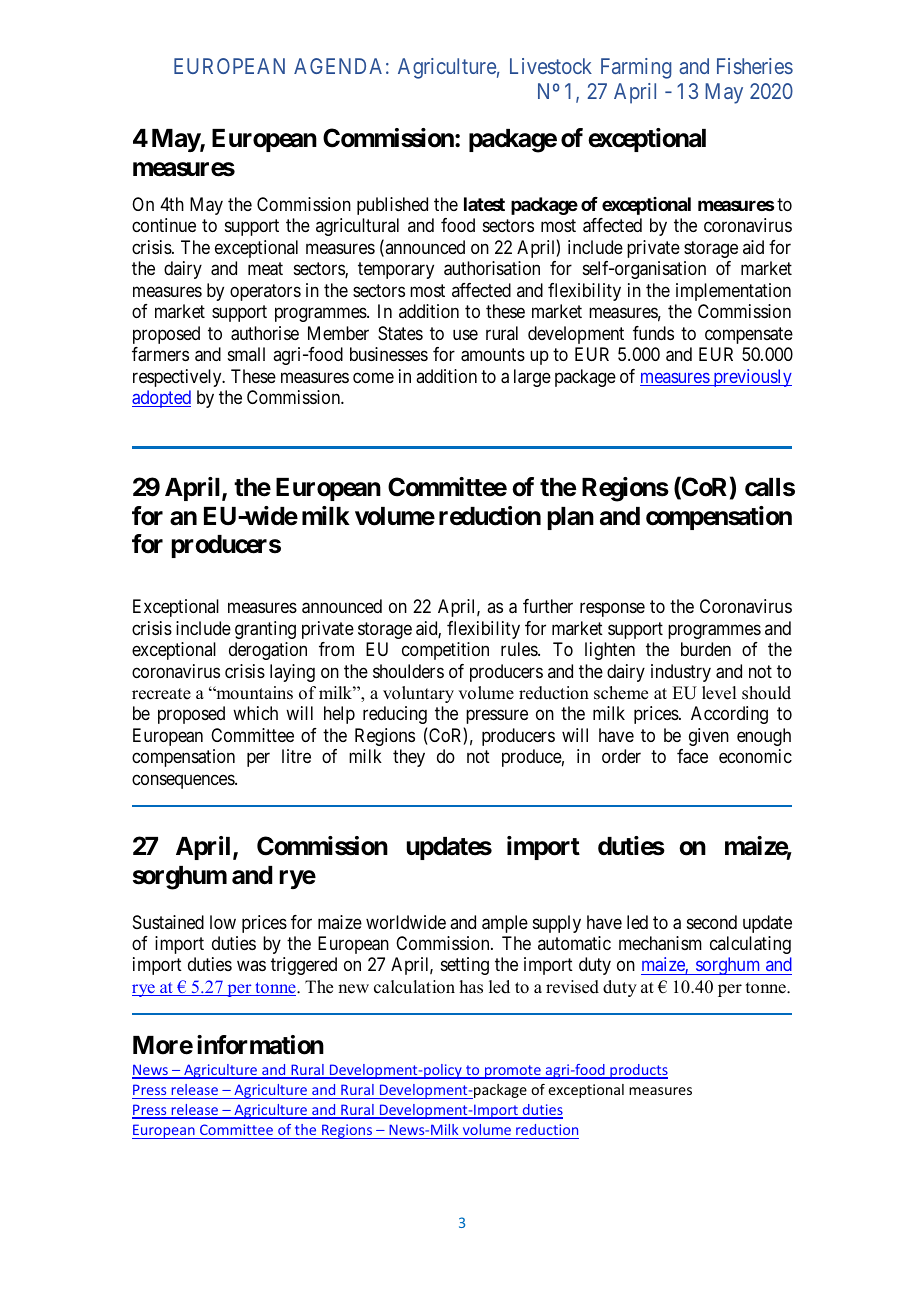 The image size is (924, 1308). I want to click on further, so click(548, 606).
